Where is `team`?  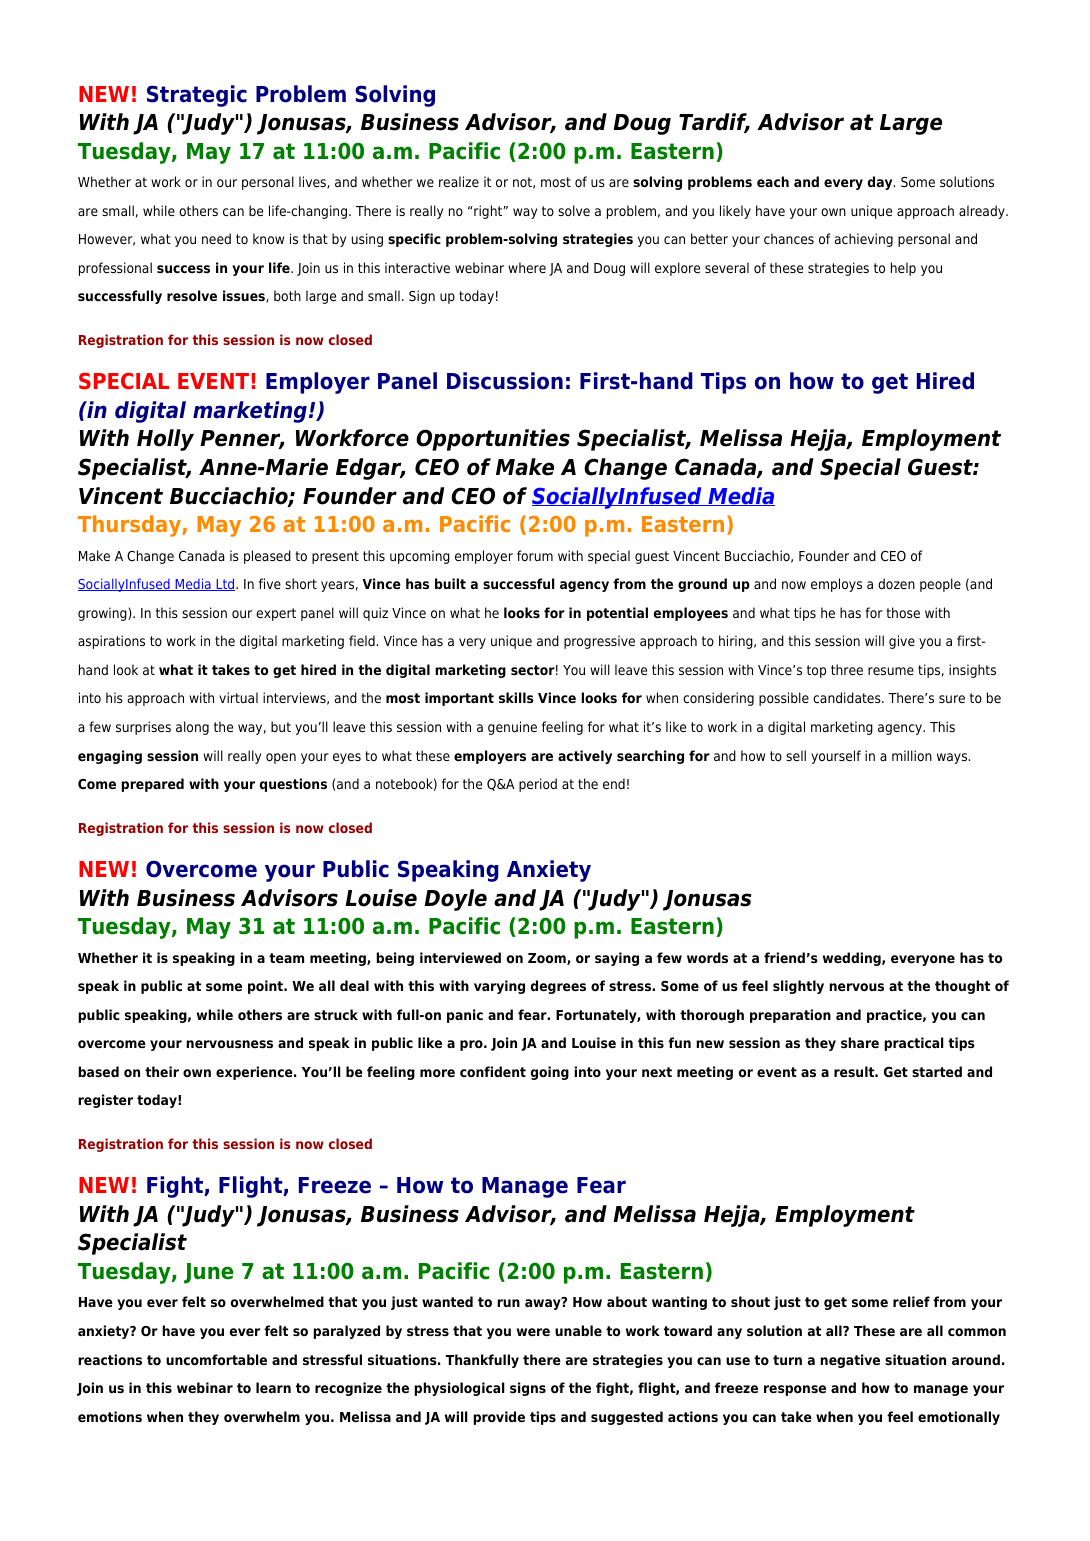 team is located at coordinates (286, 958).
